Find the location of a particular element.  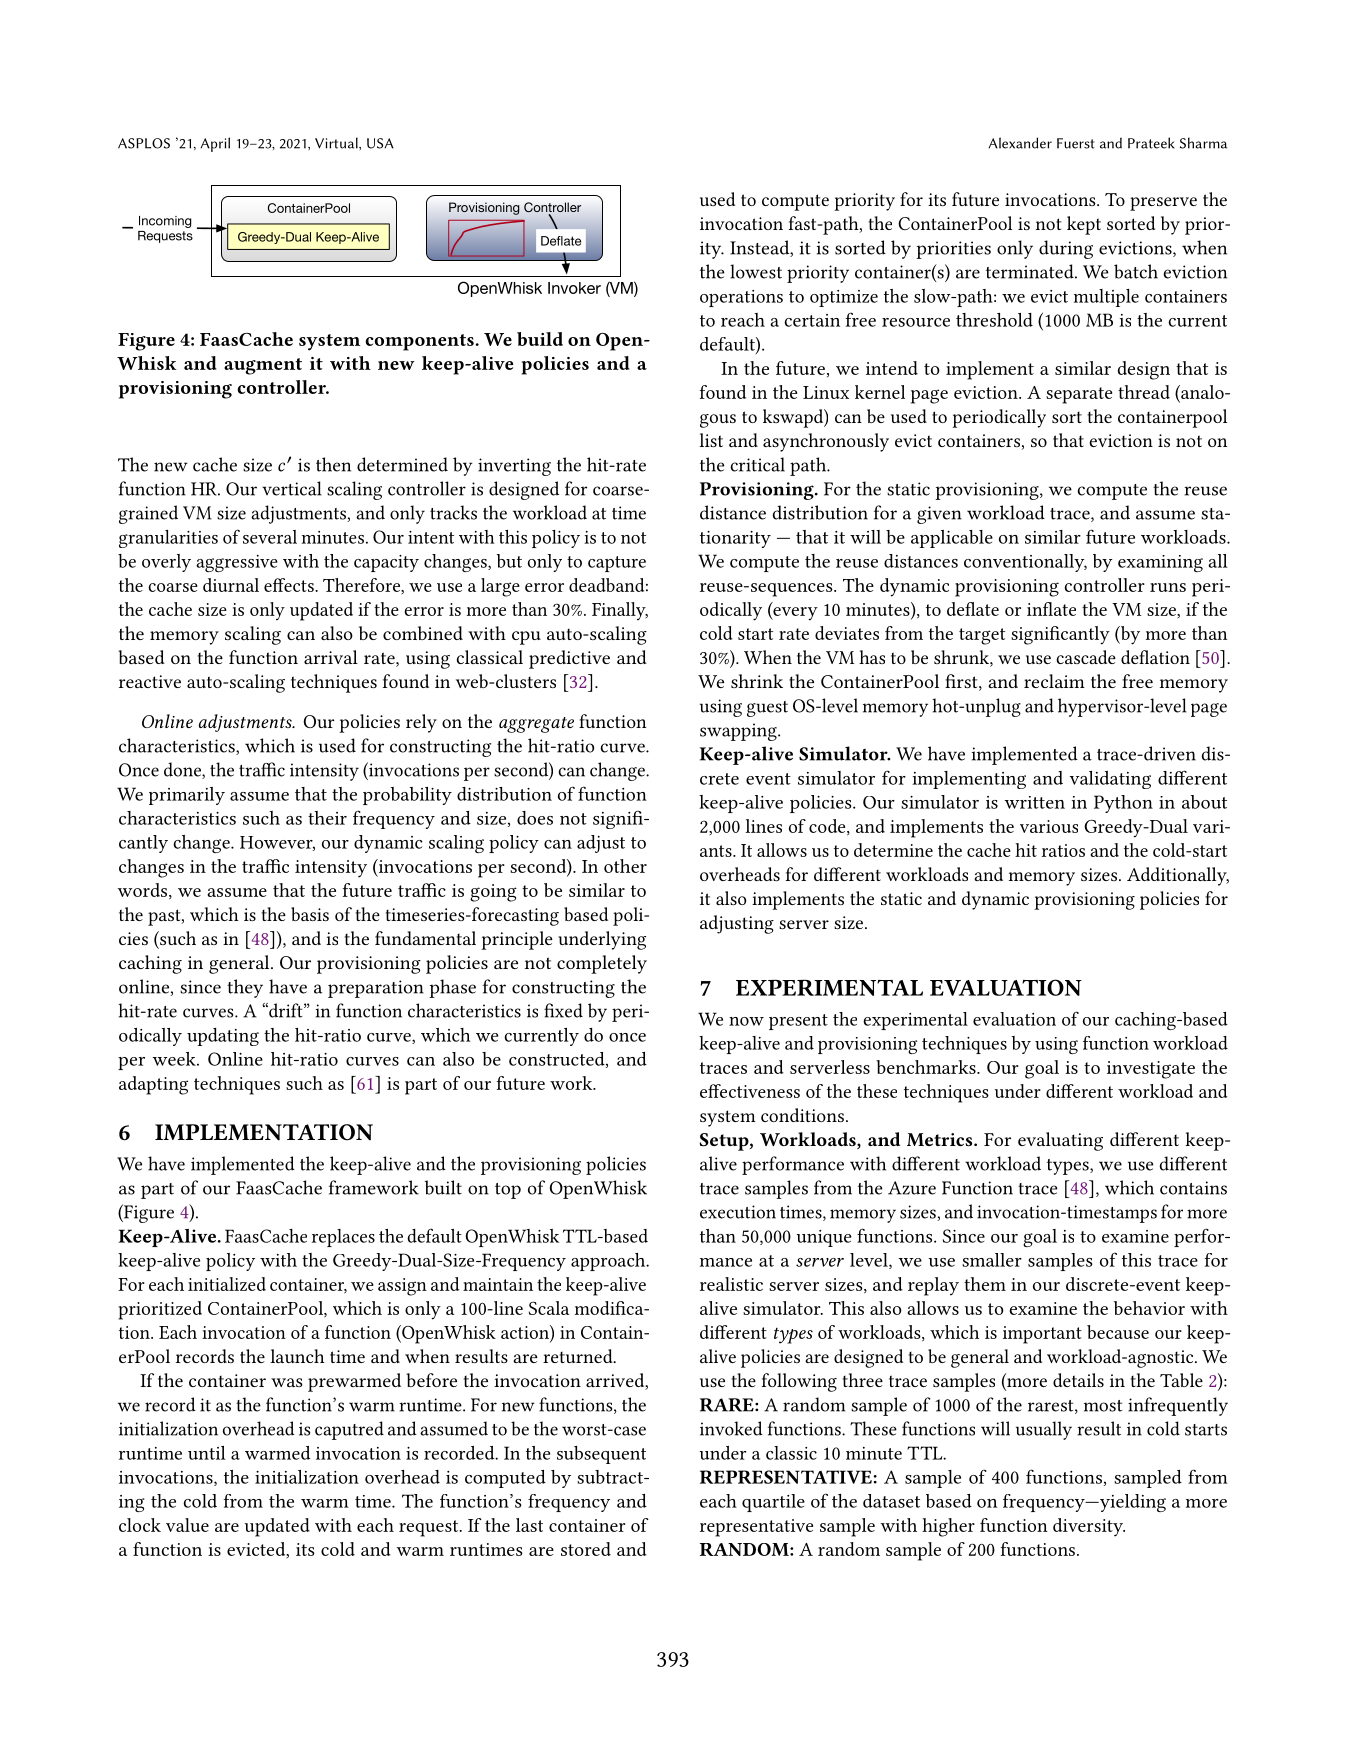

other is located at coordinates (625, 866).
